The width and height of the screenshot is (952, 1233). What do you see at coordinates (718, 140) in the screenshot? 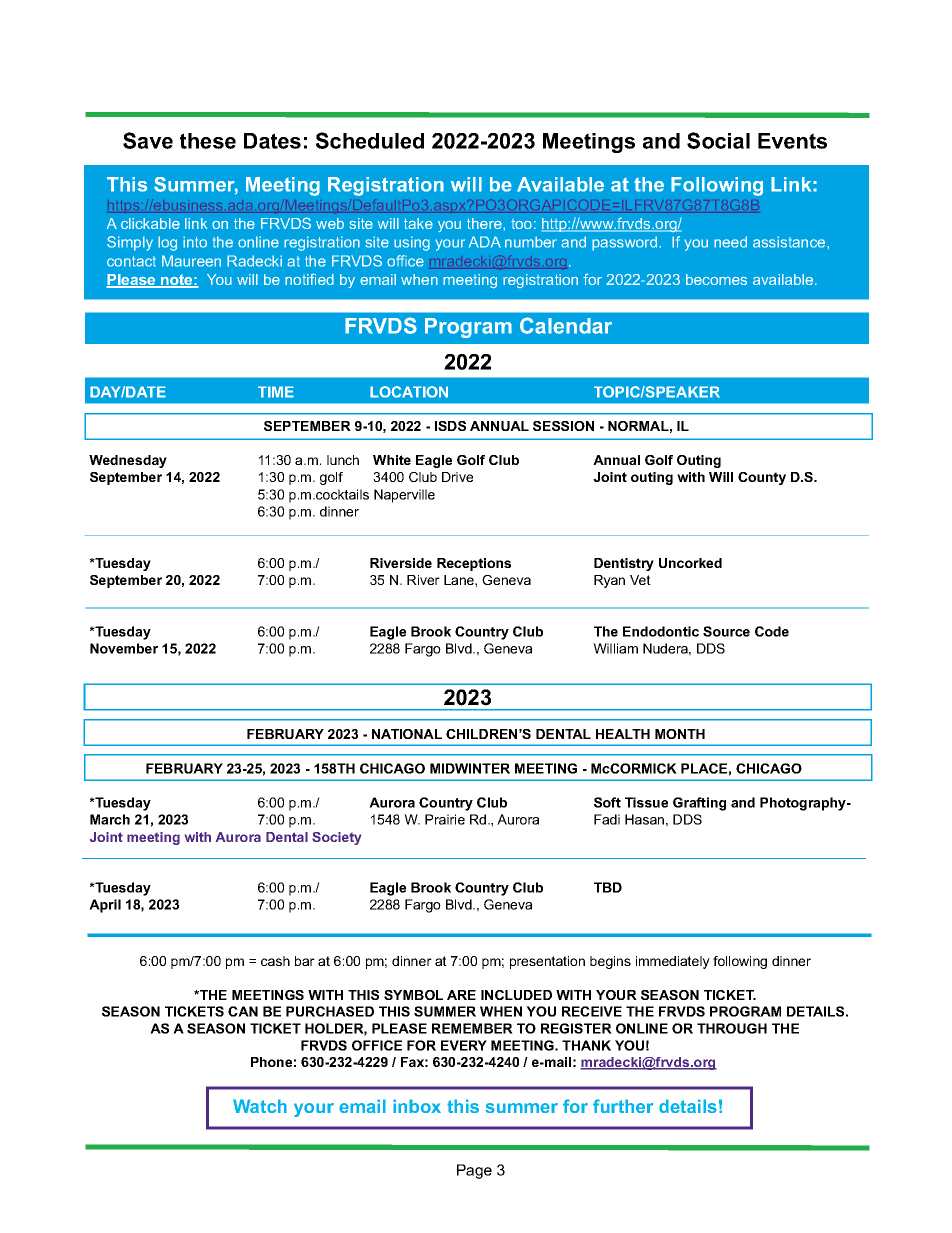
I see `Social` at bounding box center [718, 140].
